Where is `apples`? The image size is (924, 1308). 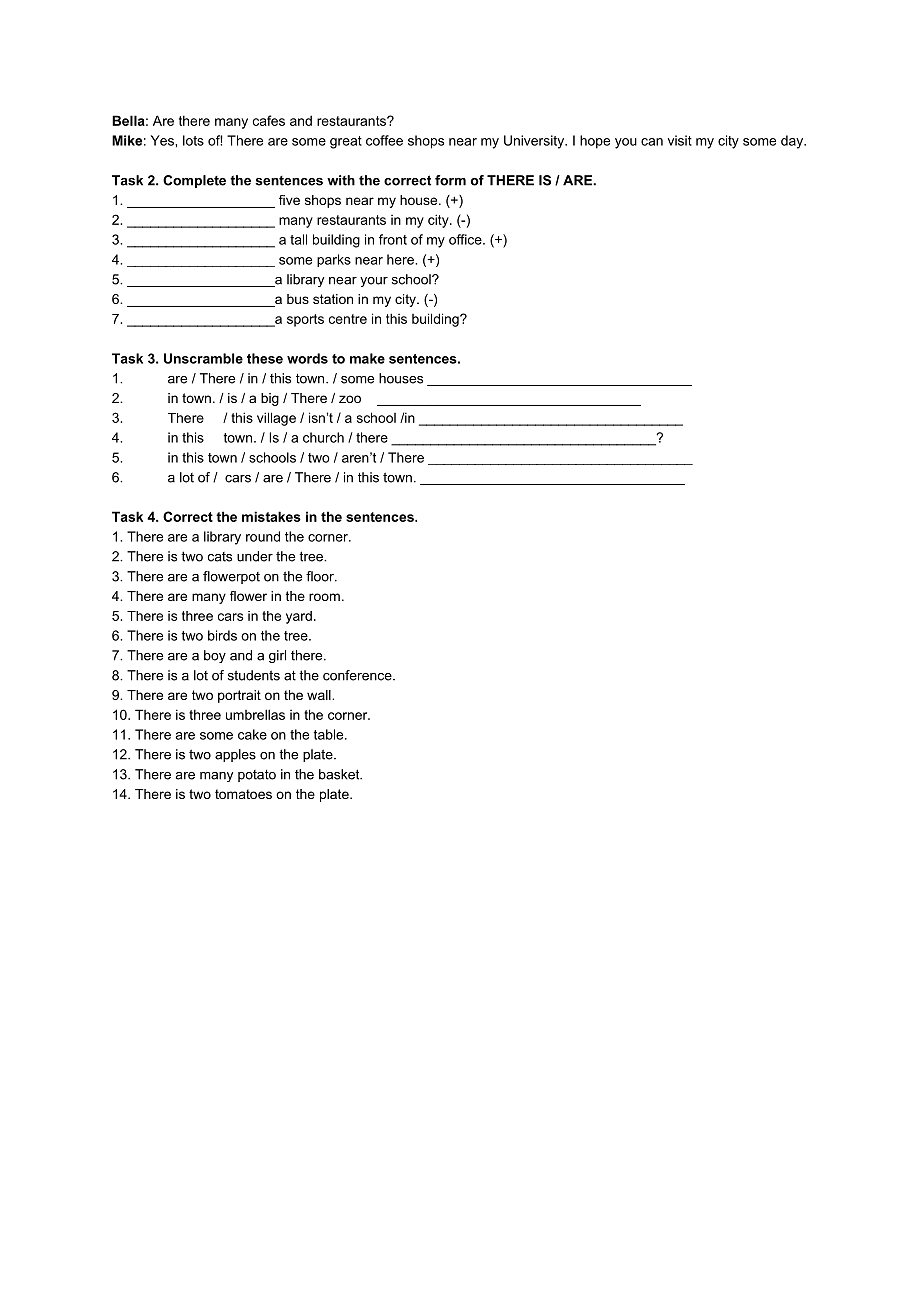 apples is located at coordinates (235, 755).
